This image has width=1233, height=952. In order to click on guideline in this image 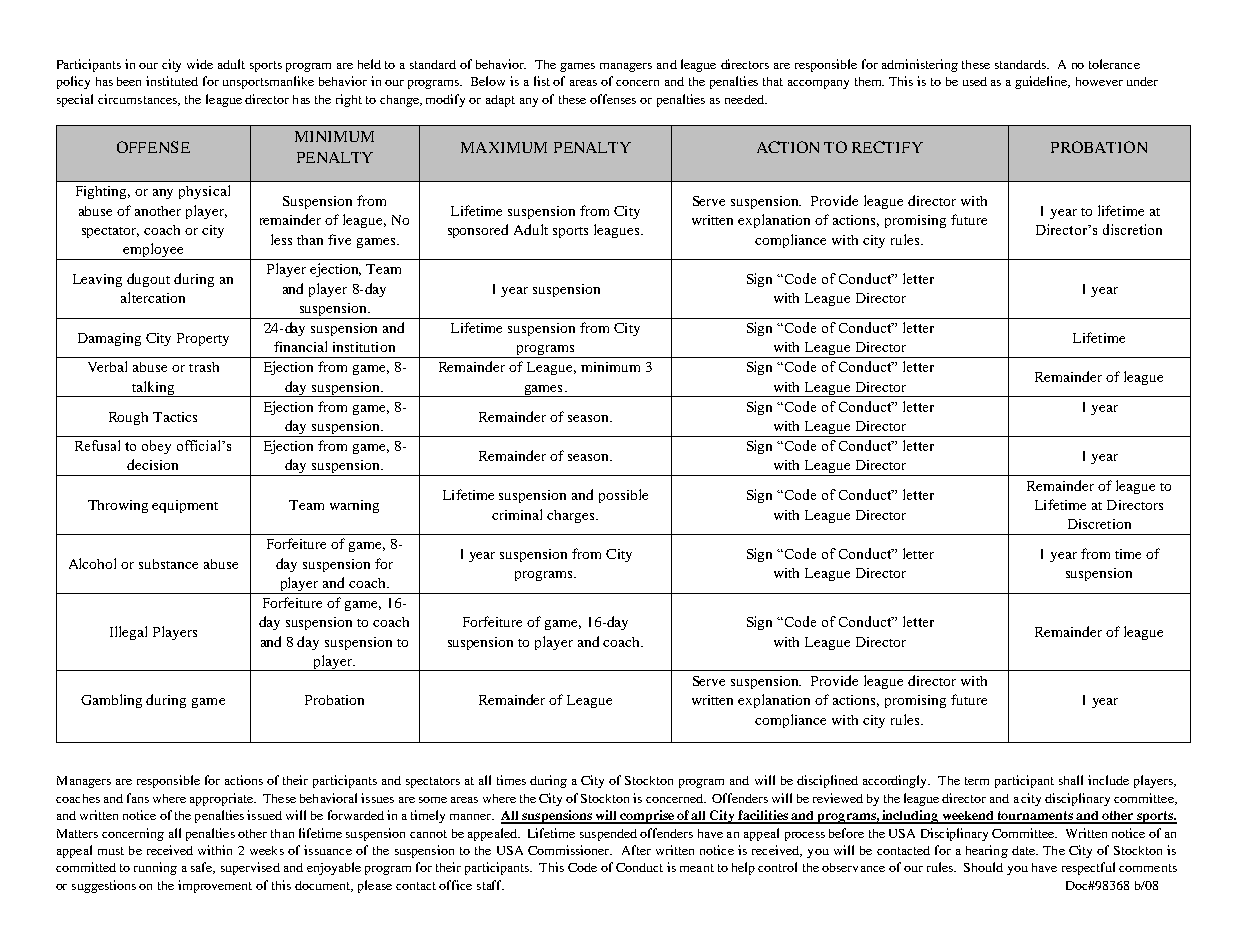, I will do `click(1042, 82)`.
